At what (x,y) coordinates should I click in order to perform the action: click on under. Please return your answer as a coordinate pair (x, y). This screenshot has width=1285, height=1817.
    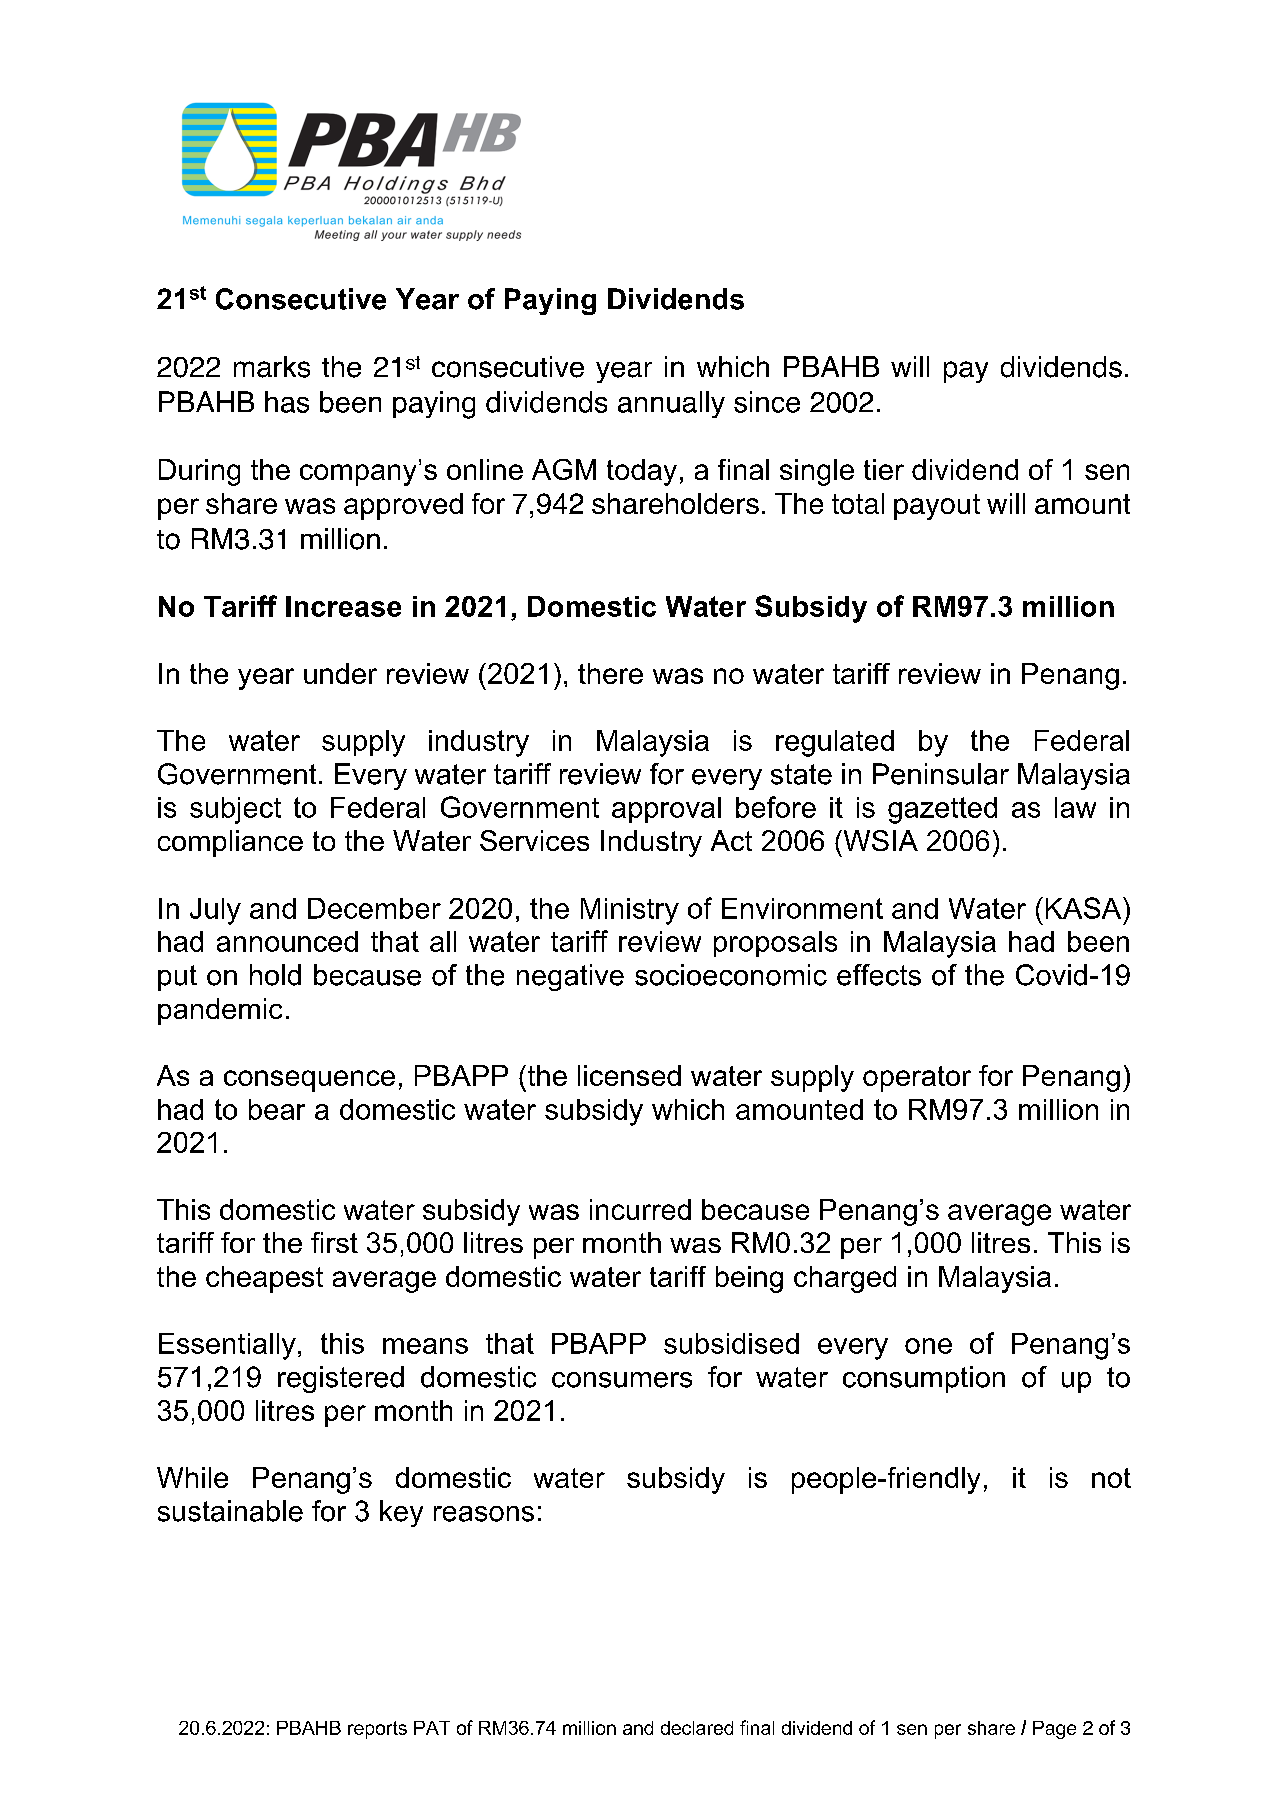
    Looking at the image, I should click on (340, 673).
